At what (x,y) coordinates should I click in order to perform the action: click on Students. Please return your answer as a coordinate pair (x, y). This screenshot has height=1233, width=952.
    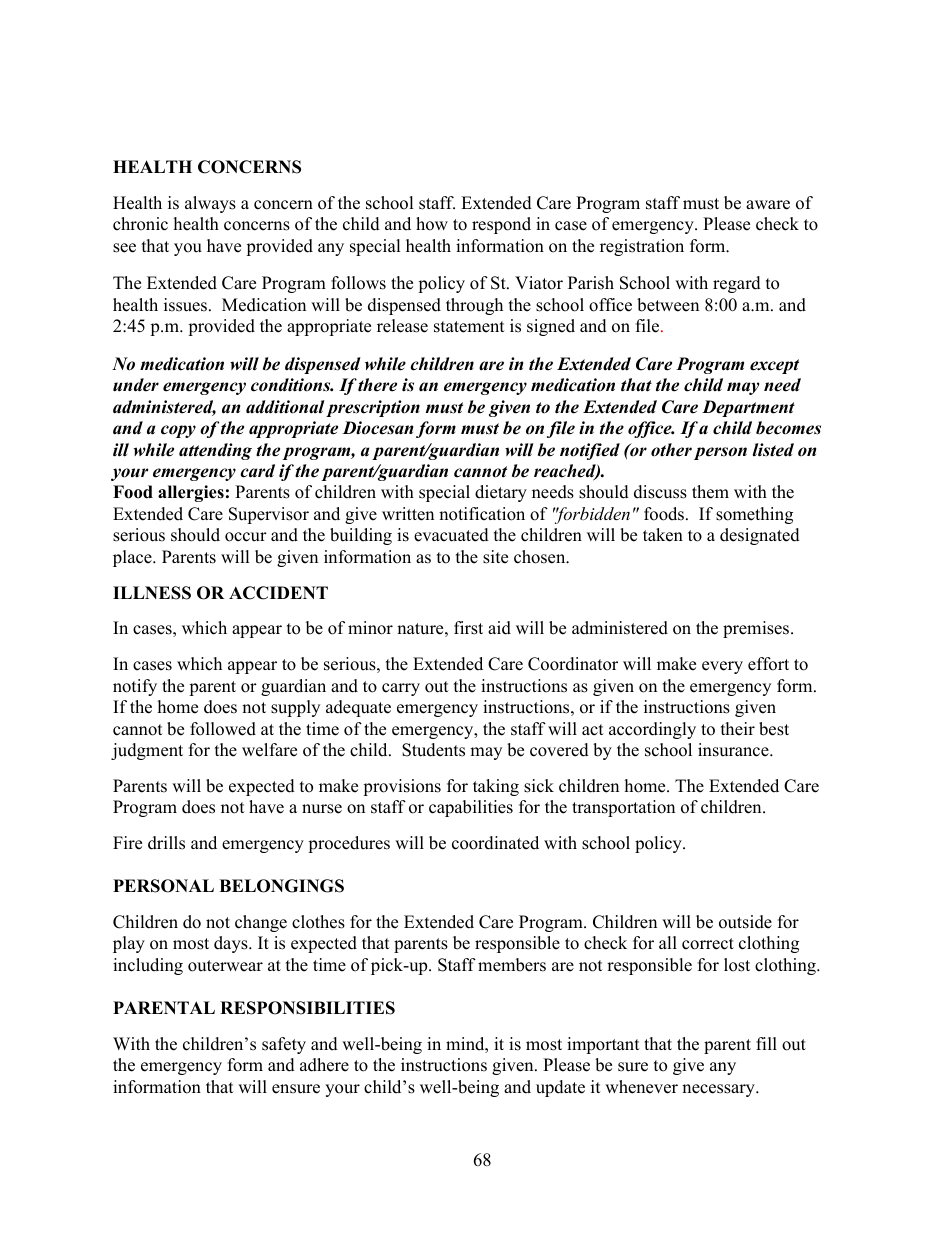
    Looking at the image, I should click on (433, 750).
